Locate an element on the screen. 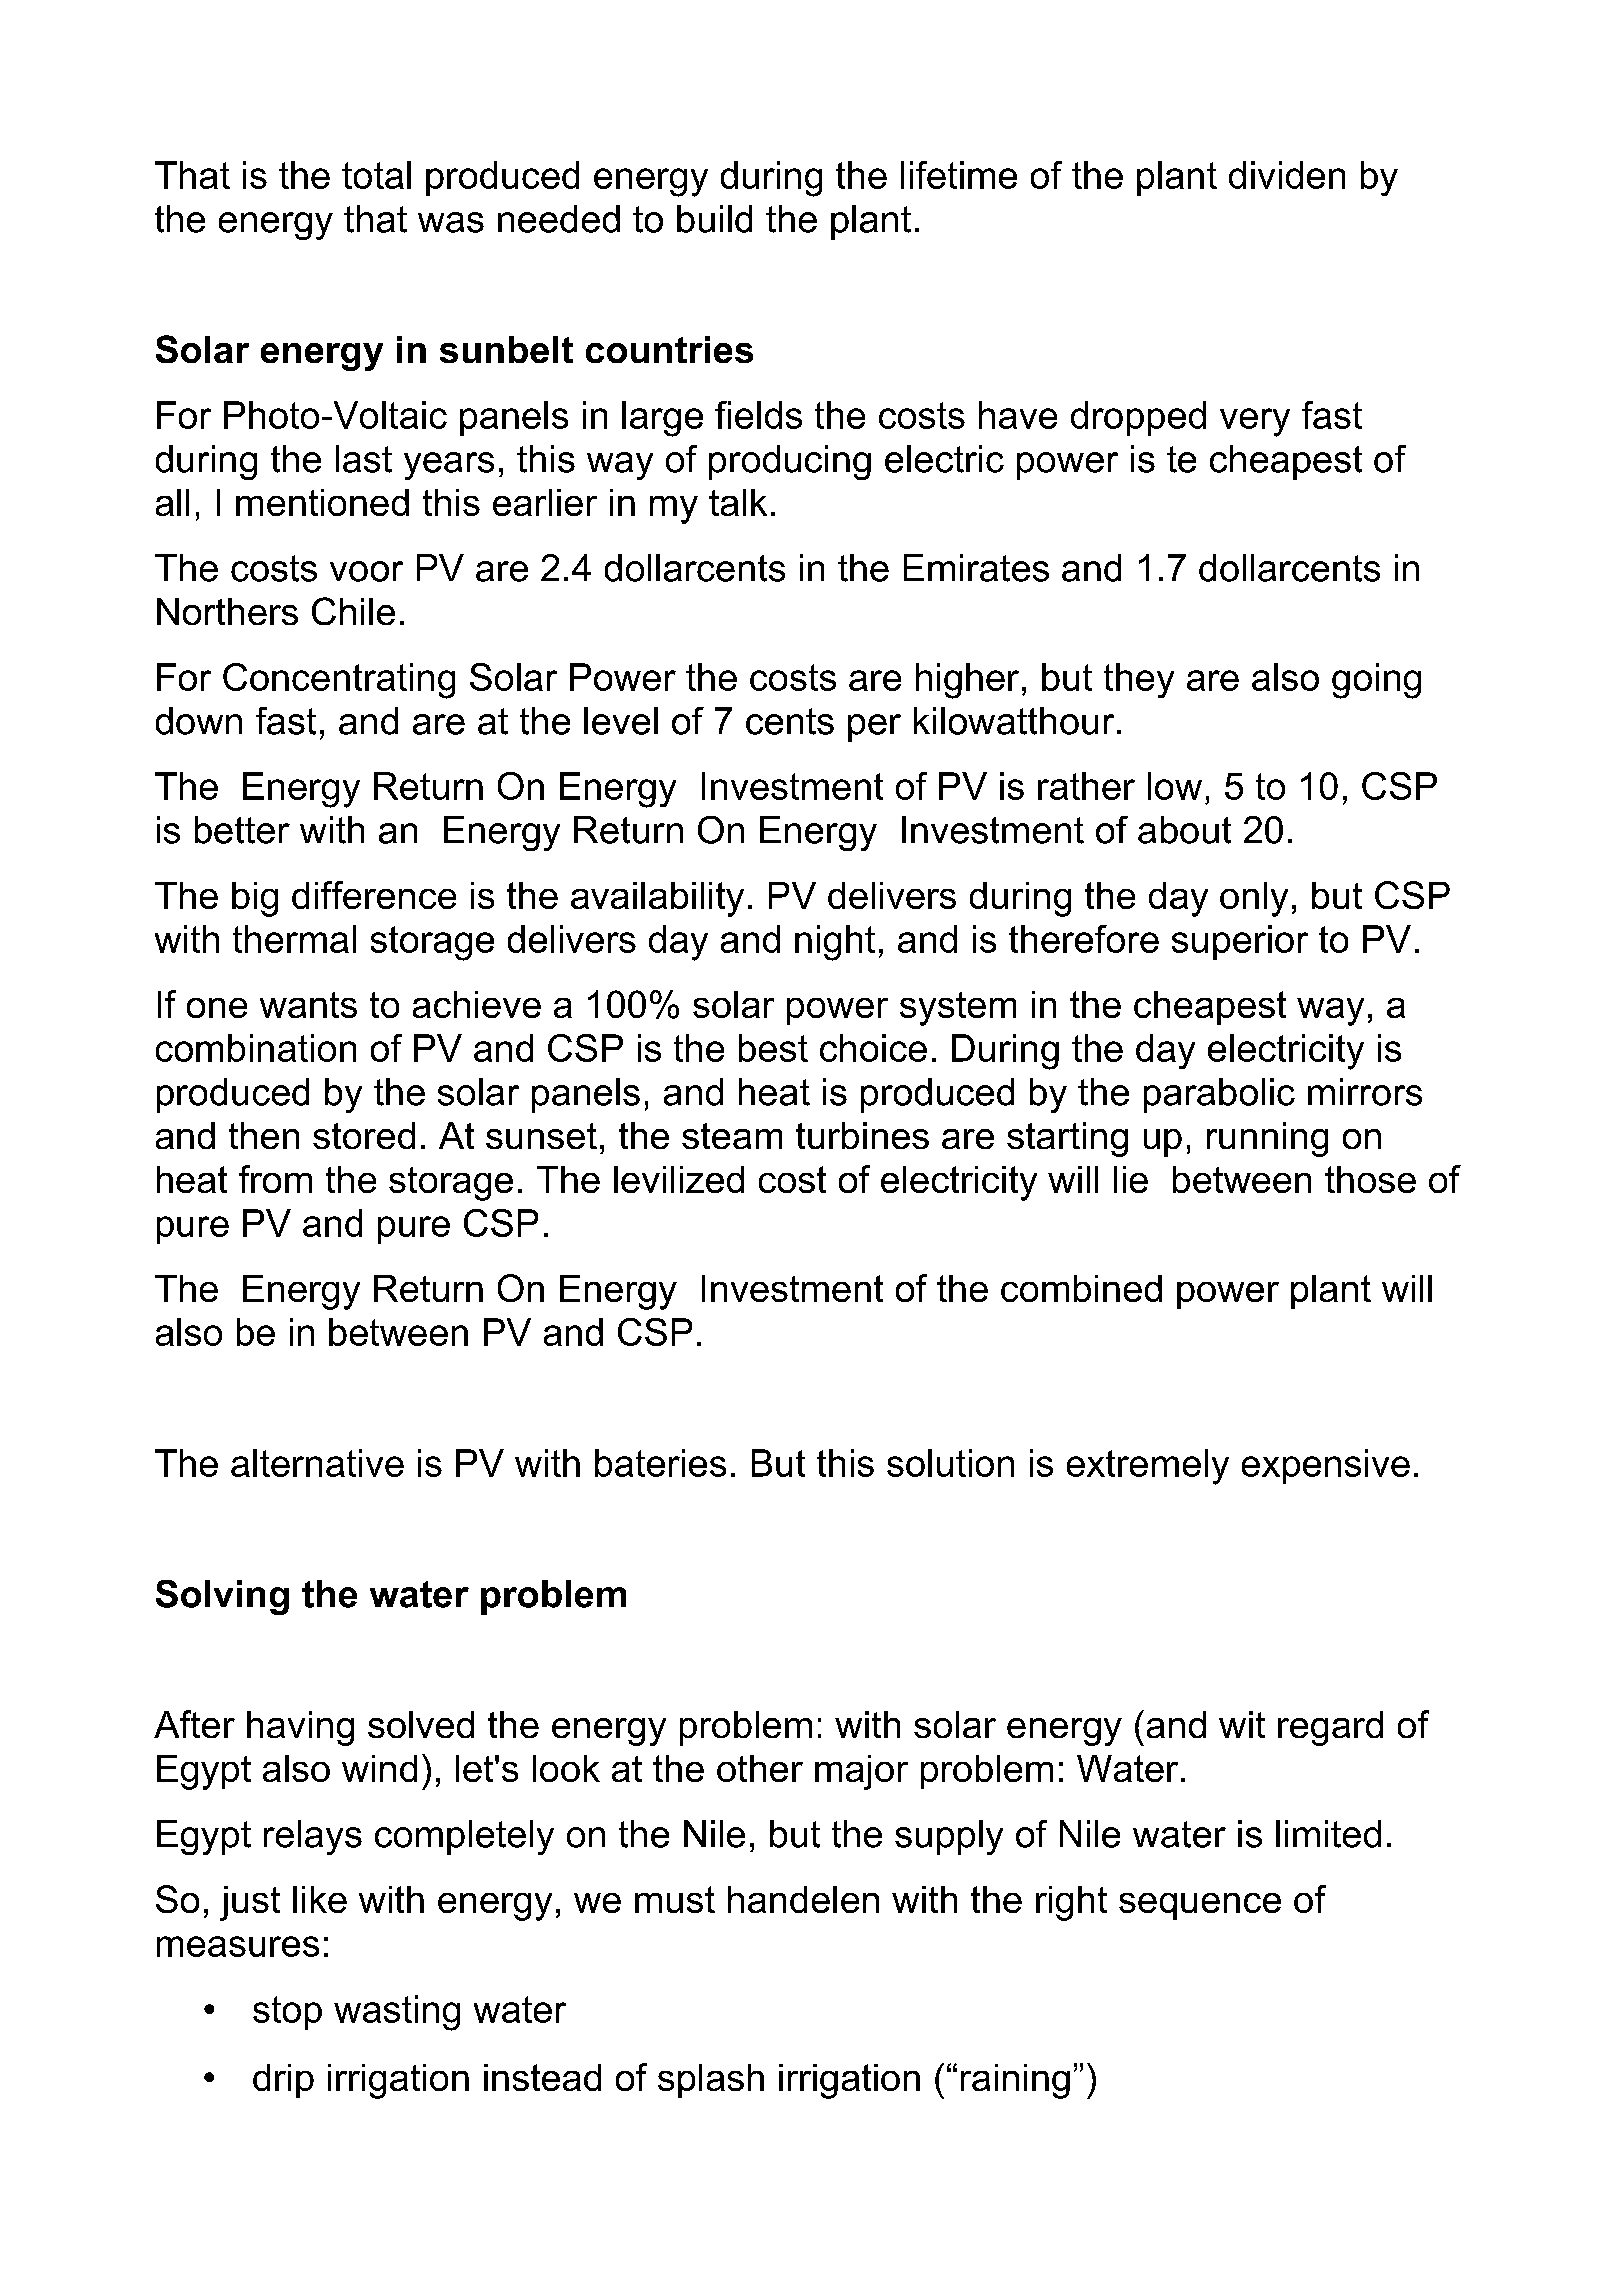 The height and width of the screenshot is (2286, 1615). stored is located at coordinates (364, 1135).
